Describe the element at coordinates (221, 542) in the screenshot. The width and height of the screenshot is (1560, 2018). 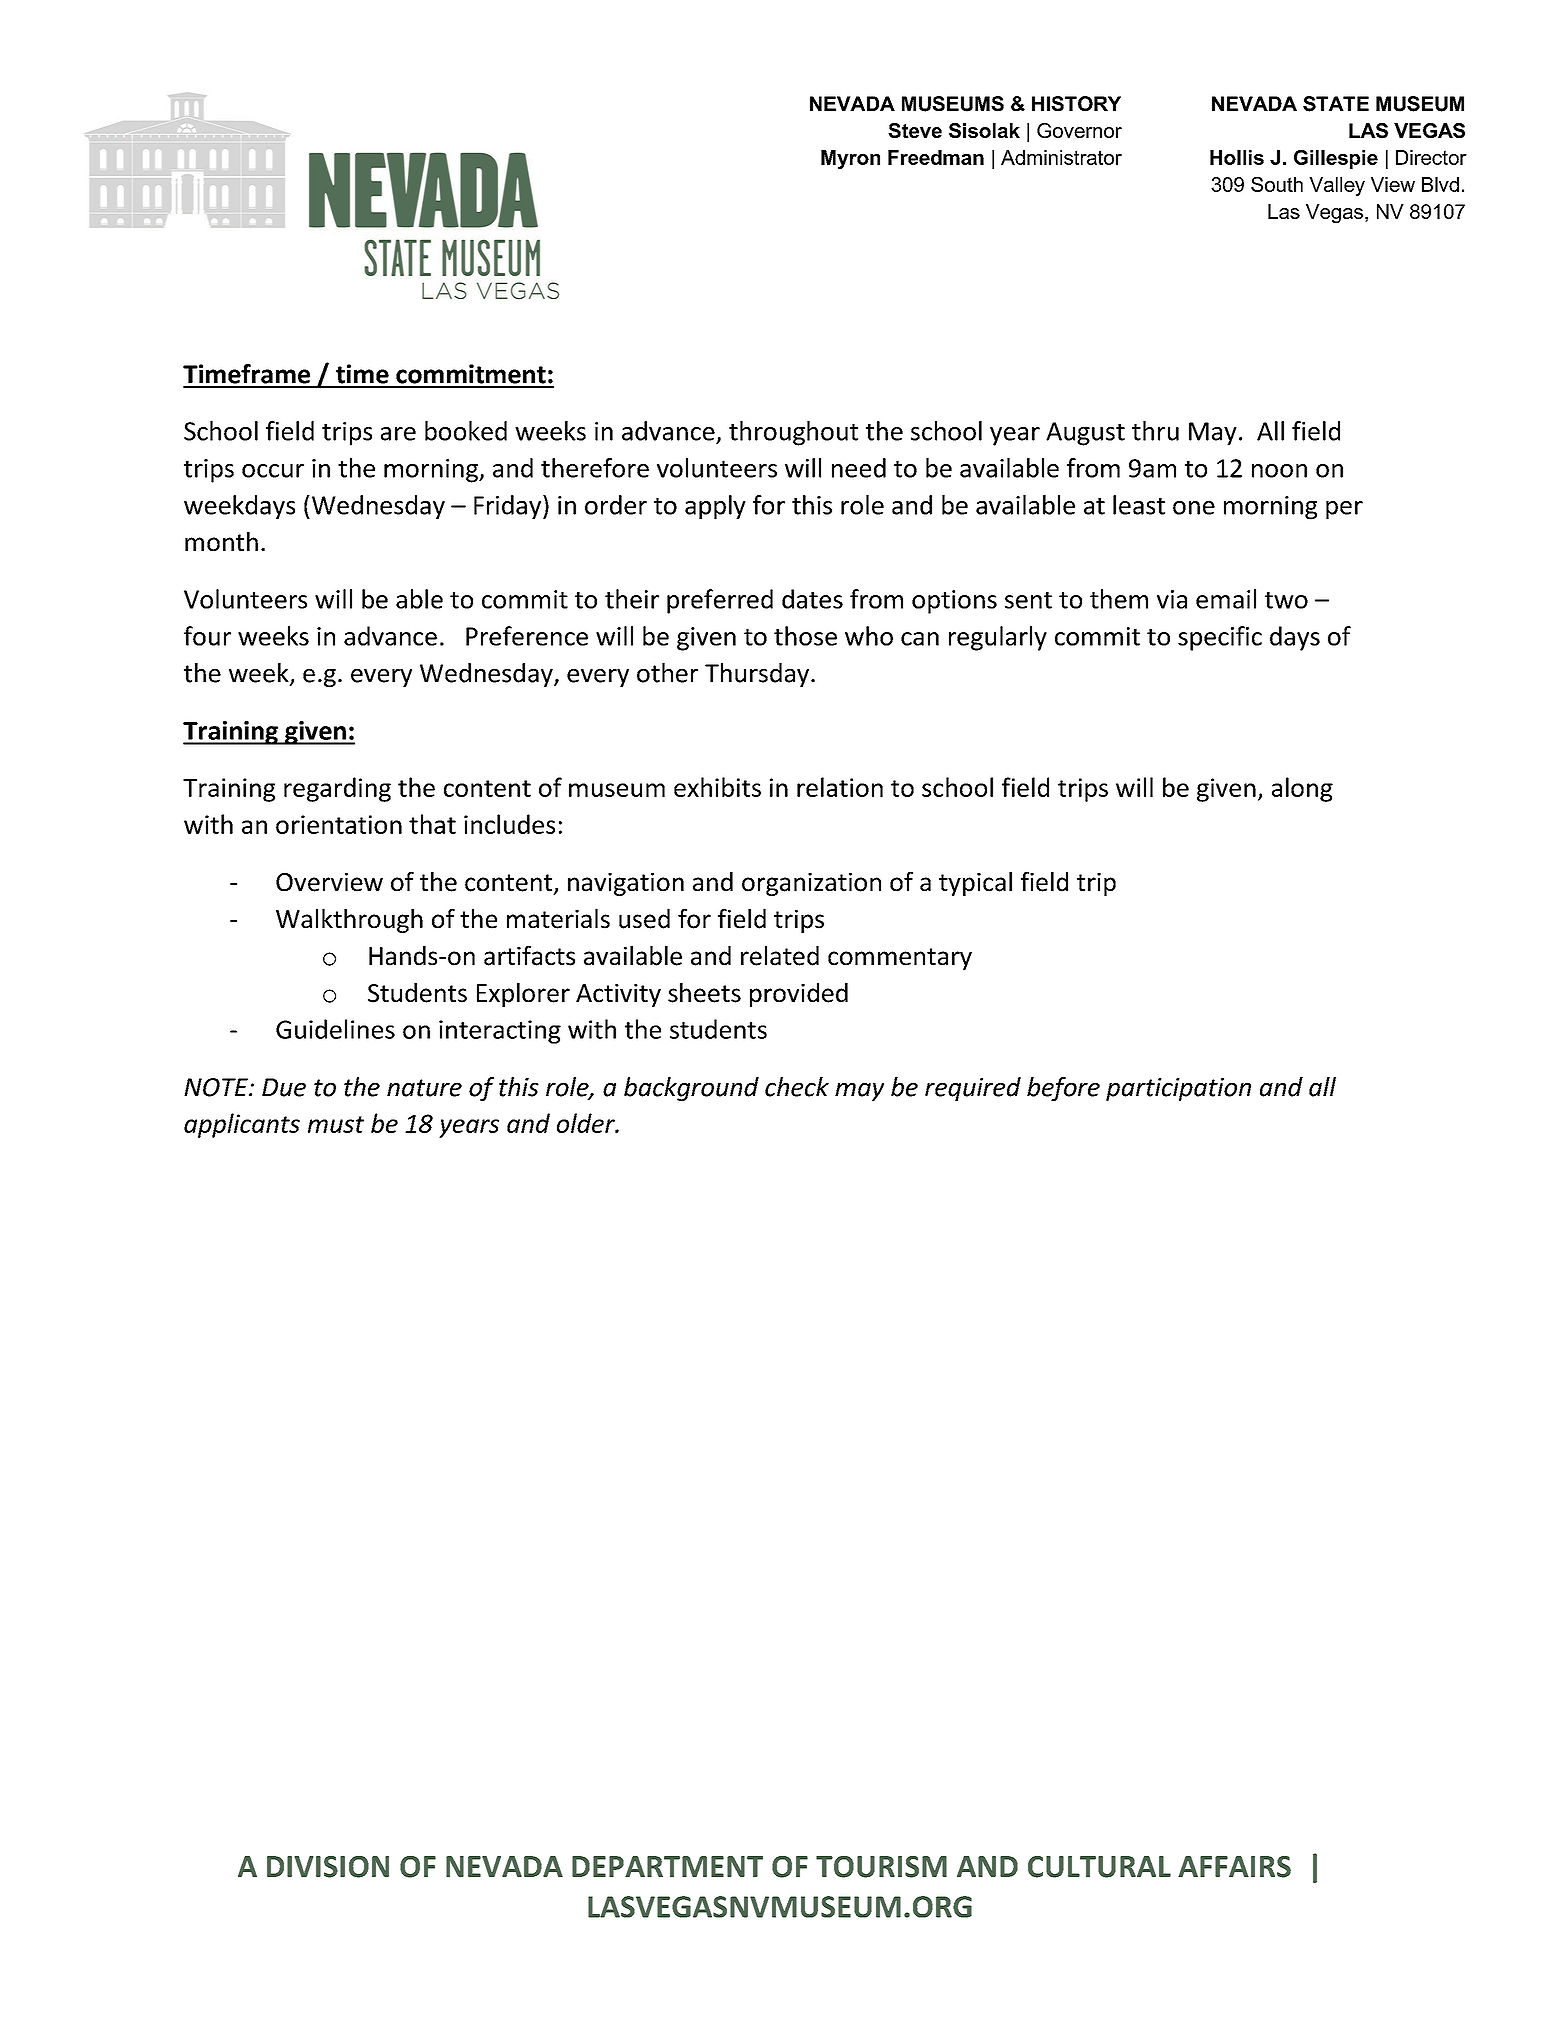
I see `month` at that location.
